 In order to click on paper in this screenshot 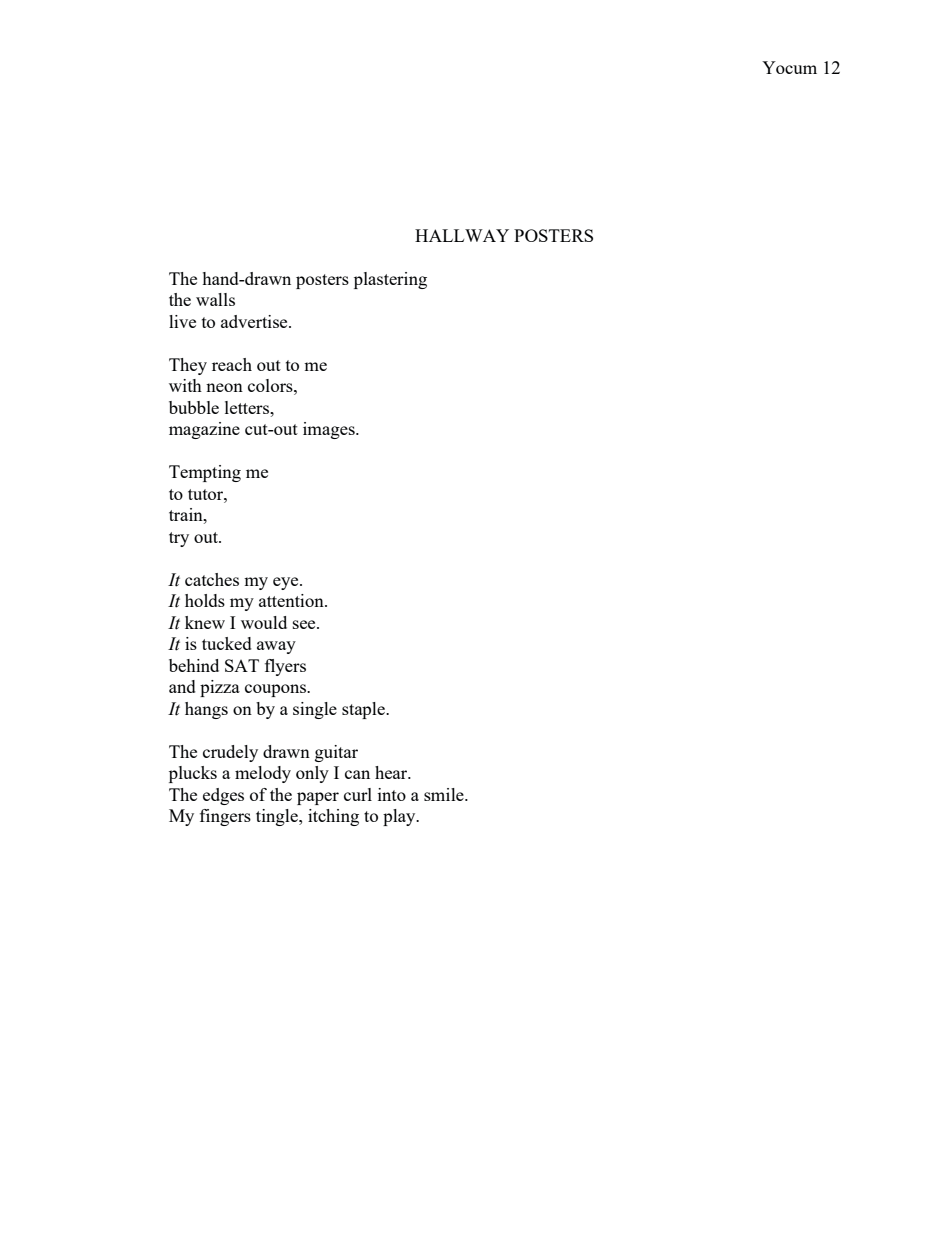, I will do `click(318, 798)`.
